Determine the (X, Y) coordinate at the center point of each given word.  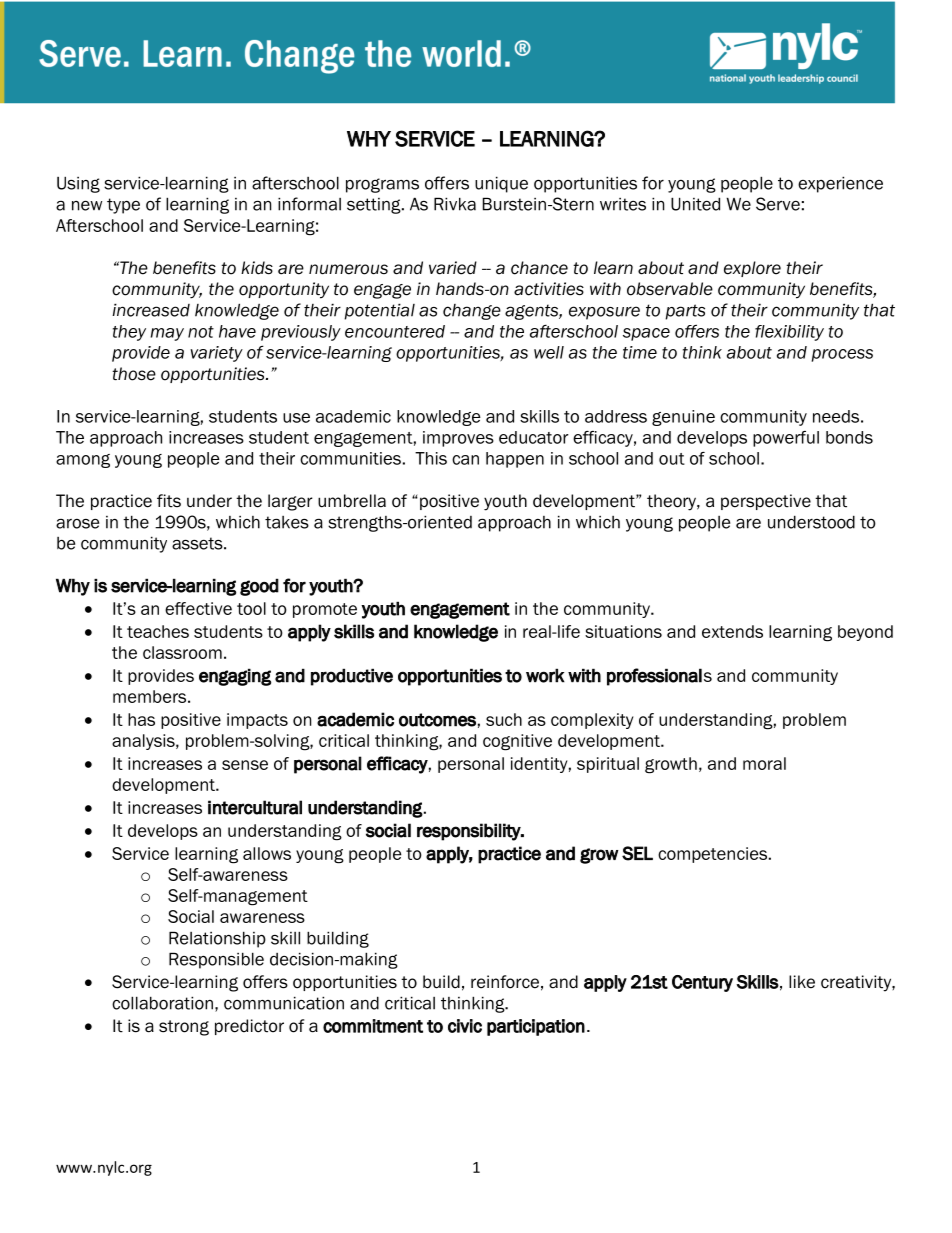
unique (501, 184)
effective (198, 608)
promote (325, 610)
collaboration (162, 1003)
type (123, 206)
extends (732, 631)
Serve (778, 204)
